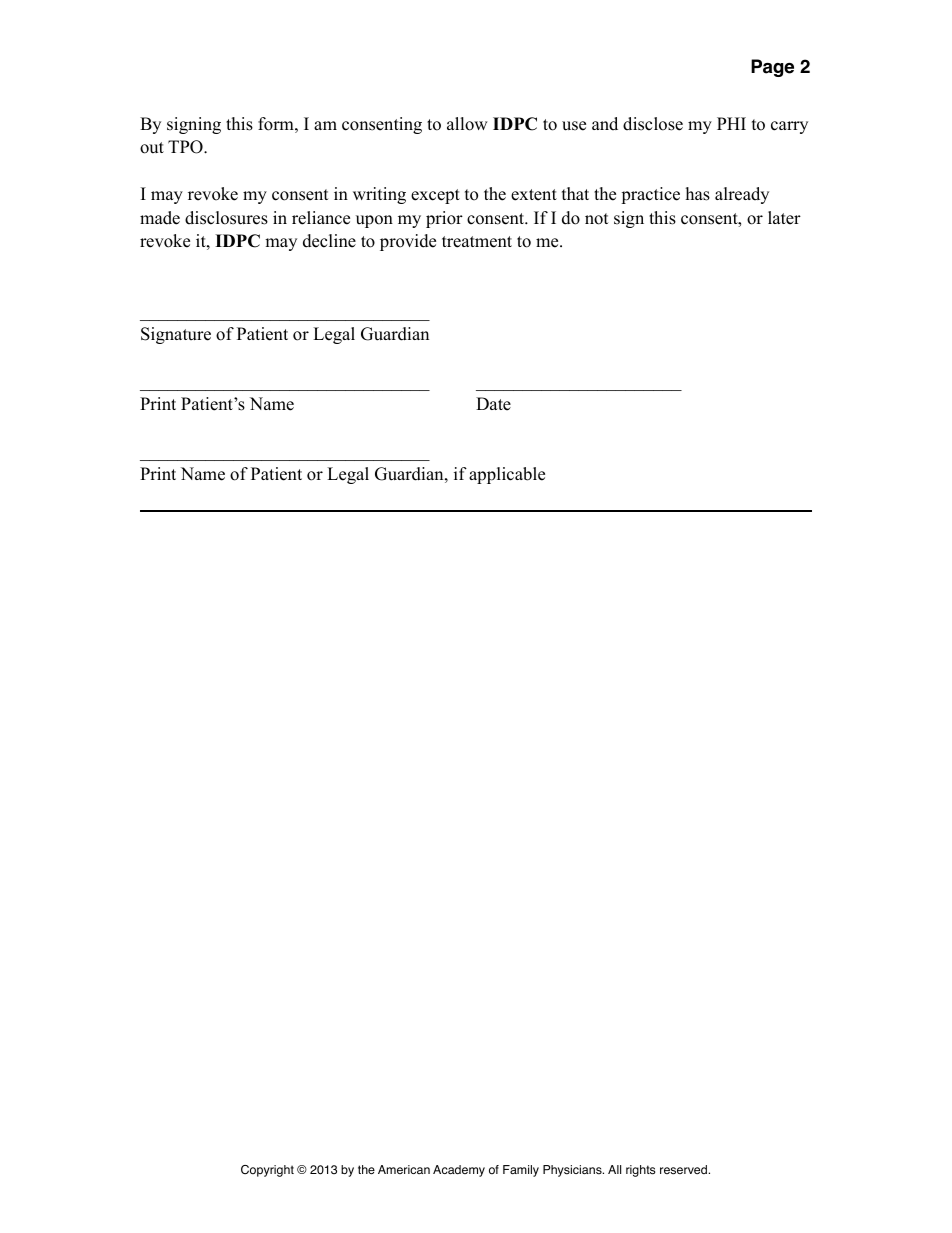  Describe the element at coordinates (404, 1169) in the document. I see `American` at that location.
